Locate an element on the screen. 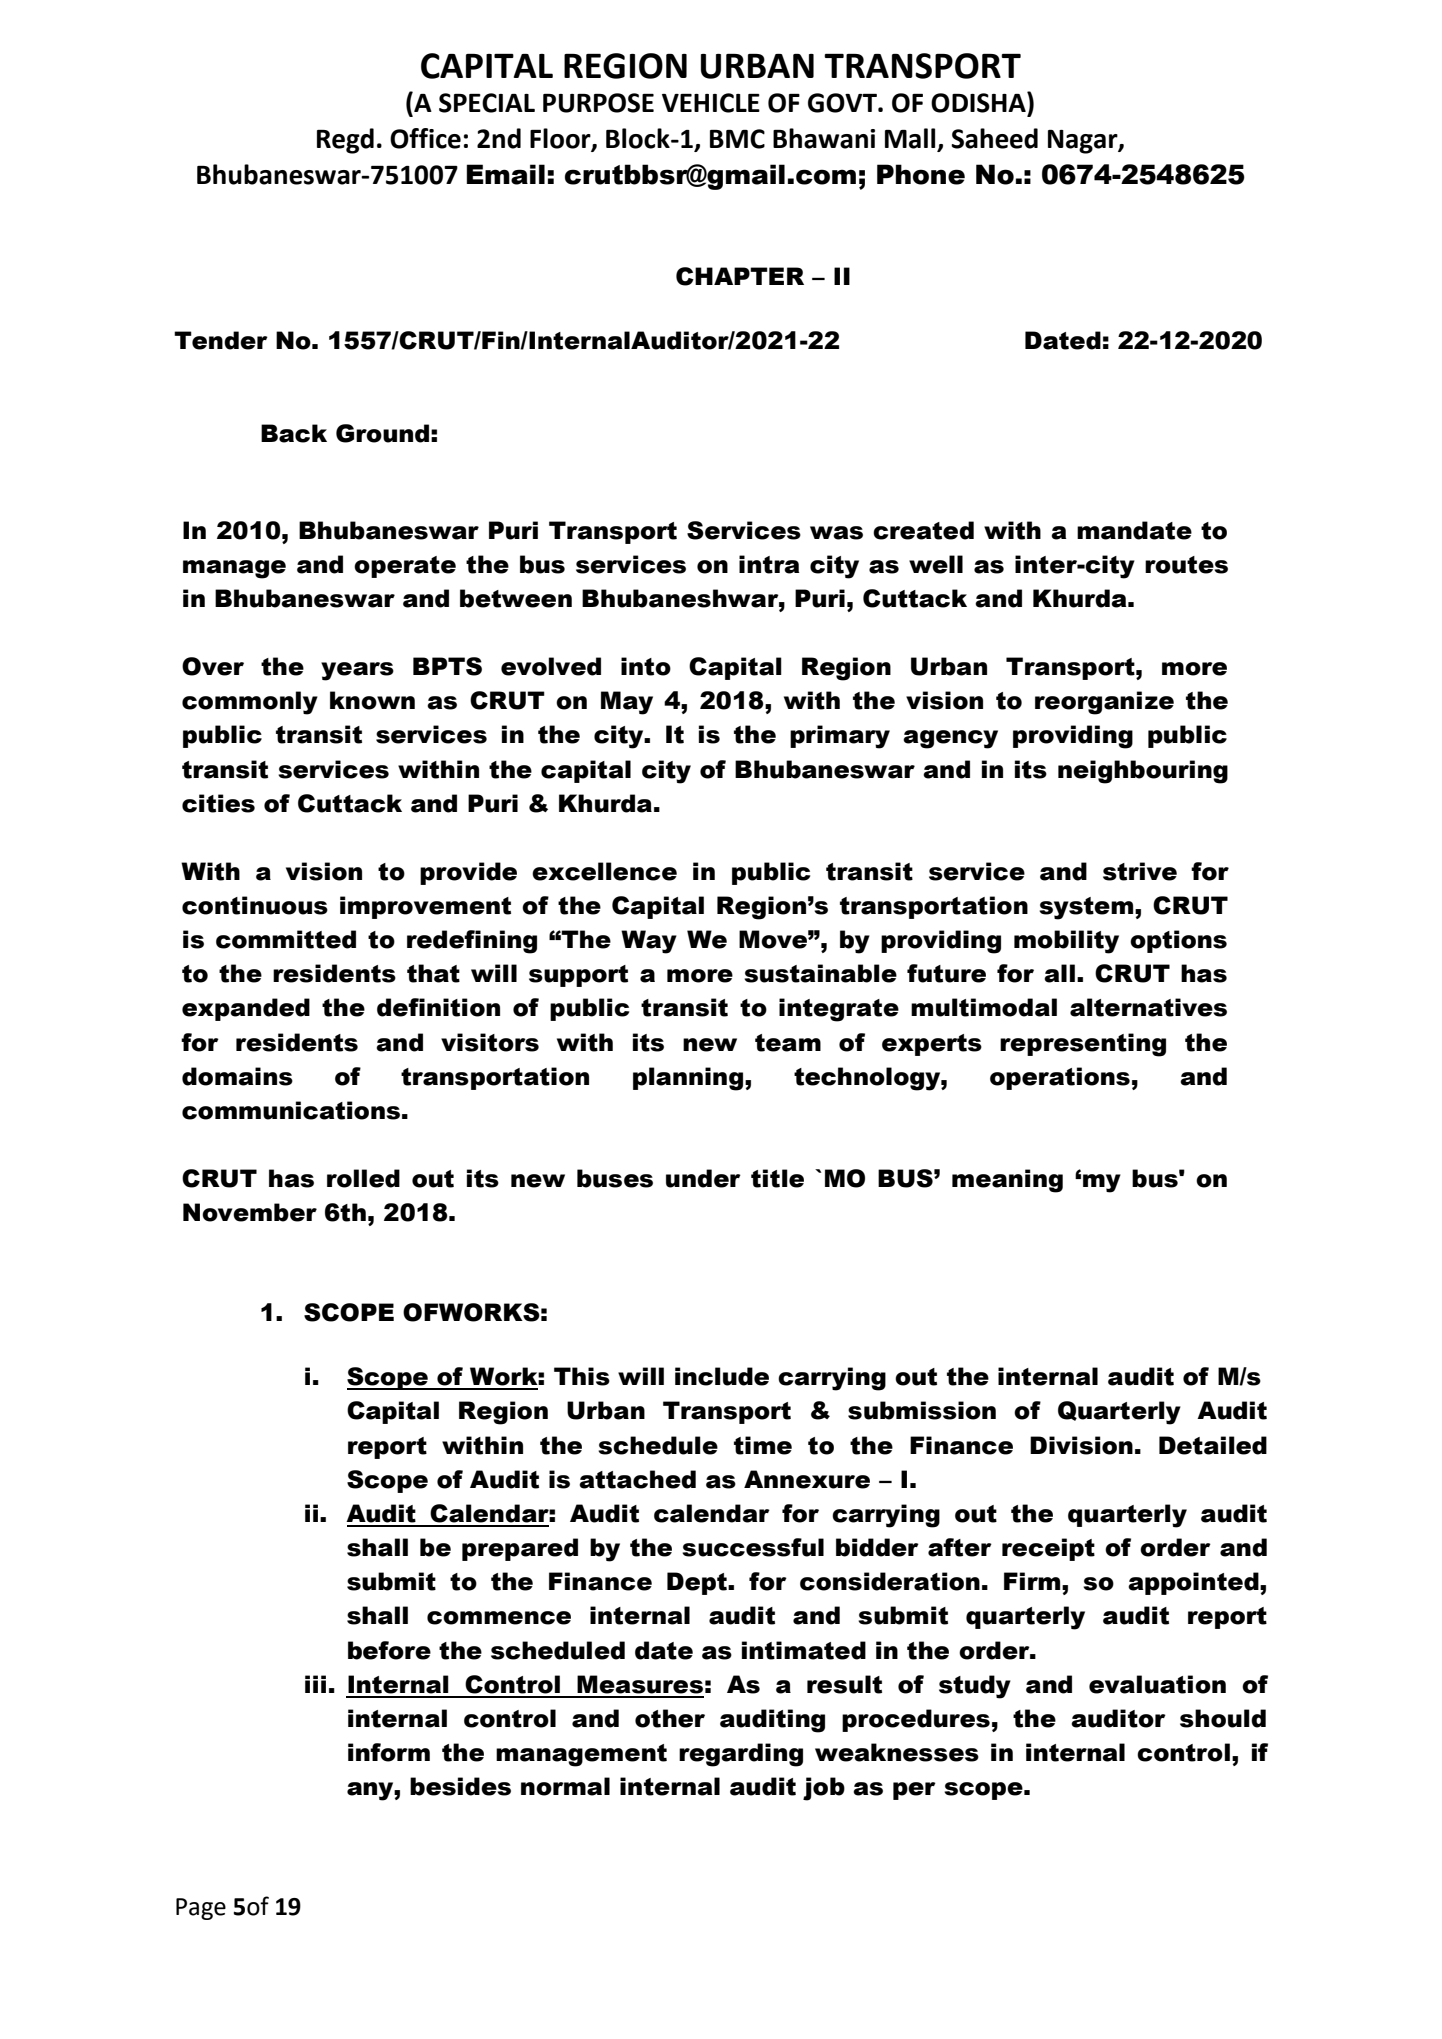  BMC is located at coordinates (737, 139).
